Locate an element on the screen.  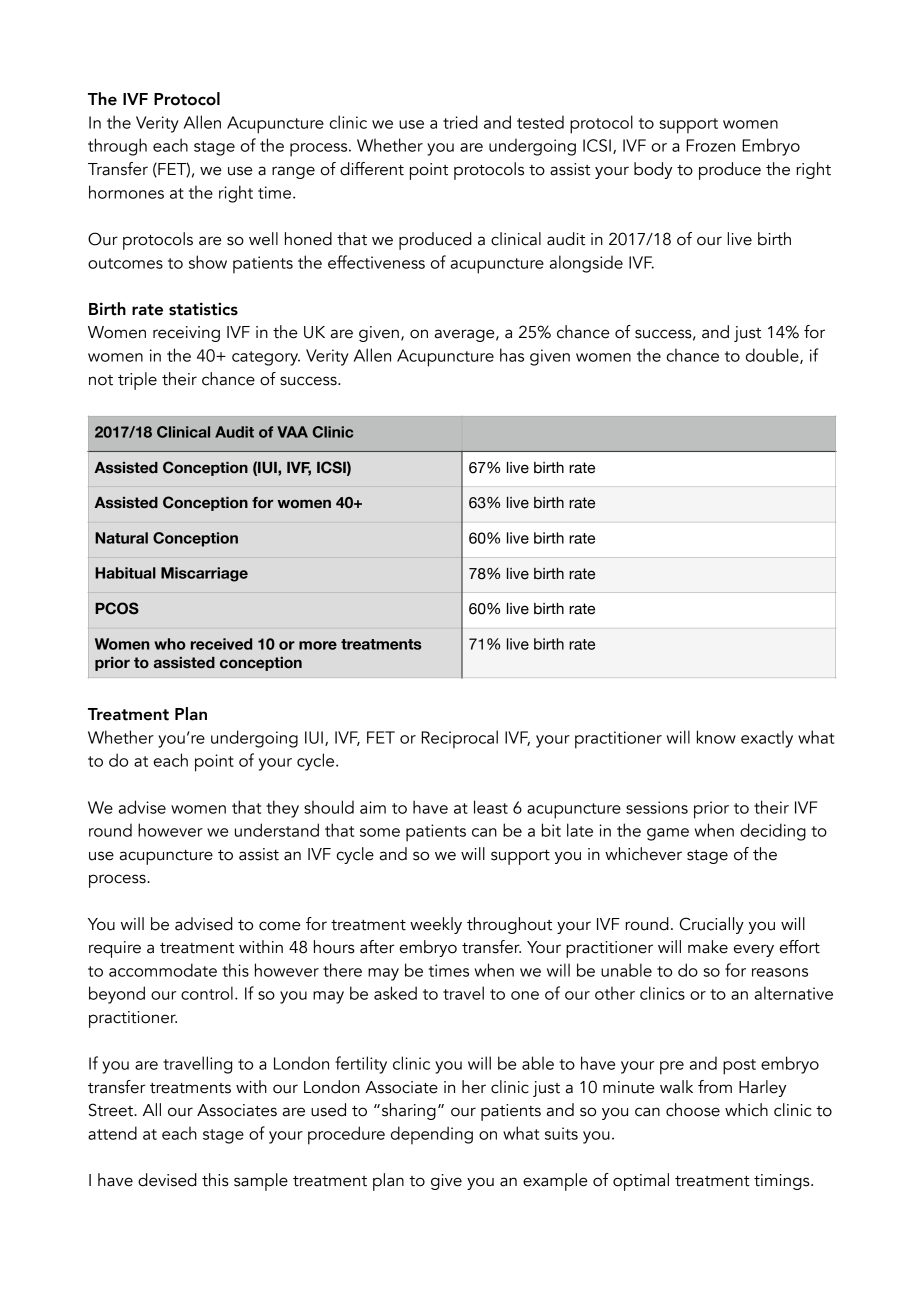
double is located at coordinates (773, 356).
